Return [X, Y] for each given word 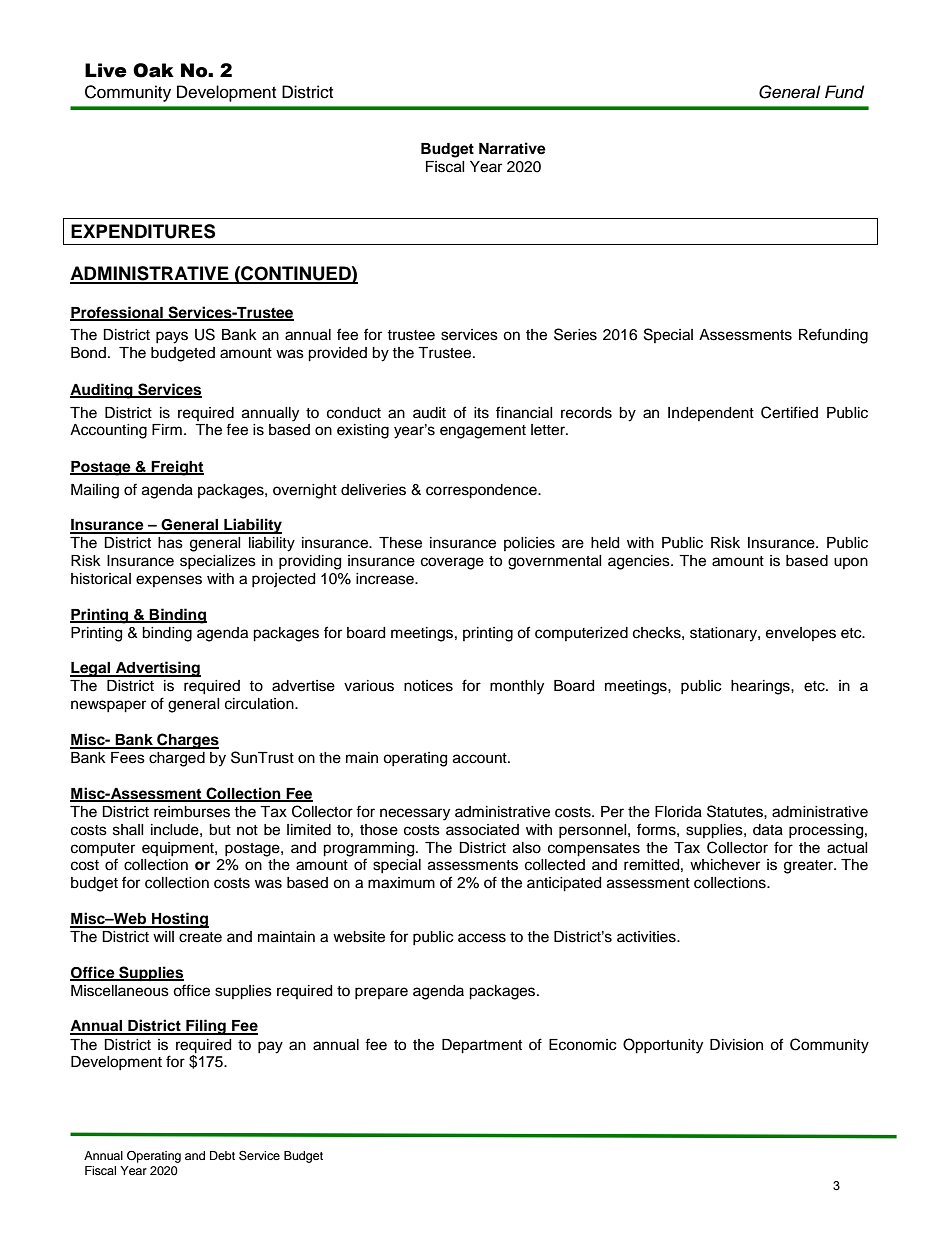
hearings [761, 687]
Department [482, 1046]
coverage [452, 563]
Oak [153, 70]
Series [575, 334]
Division [736, 1045]
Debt [222, 1155]
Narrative [512, 148]
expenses [169, 581]
